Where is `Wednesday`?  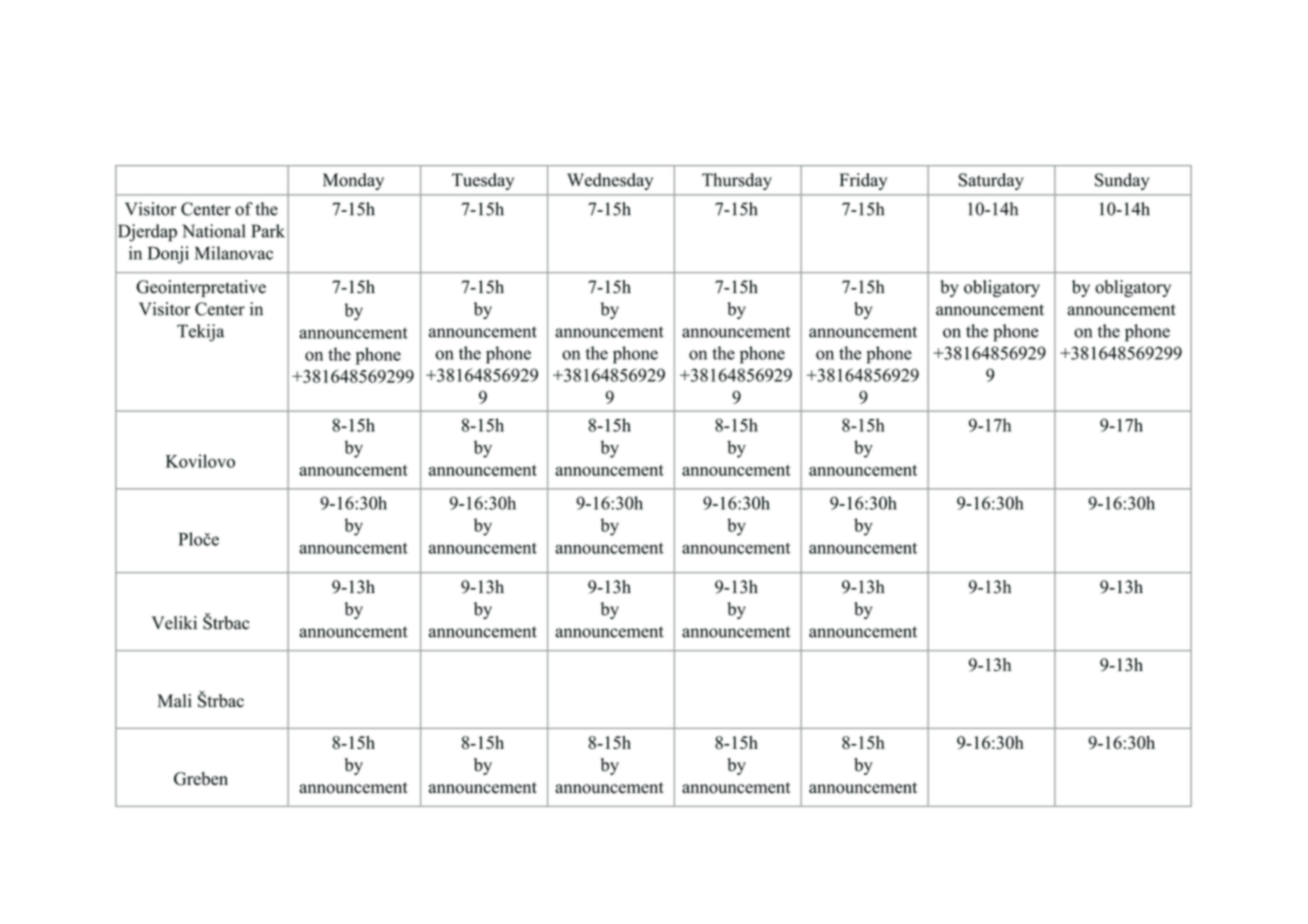
Wednesday is located at coordinates (610, 181).
